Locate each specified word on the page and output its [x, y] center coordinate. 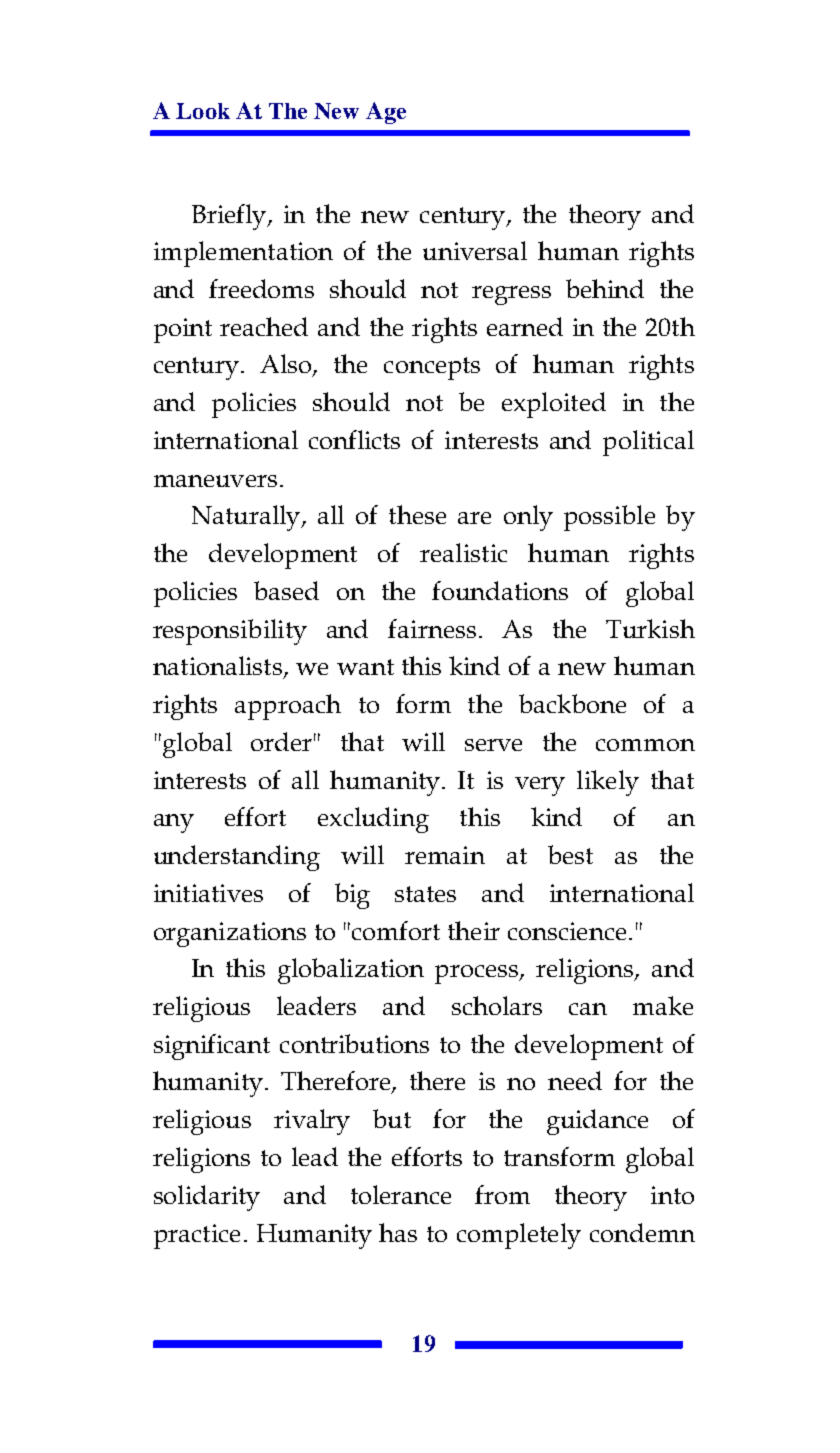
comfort [396, 930]
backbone [572, 703]
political [648, 443]
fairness [432, 628]
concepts [432, 368]
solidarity [207, 1198]
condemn [642, 1232]
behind [605, 288]
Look [203, 111]
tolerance [401, 1194]
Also [287, 365]
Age [386, 113]
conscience [567, 931]
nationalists [217, 665]
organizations [230, 934]
